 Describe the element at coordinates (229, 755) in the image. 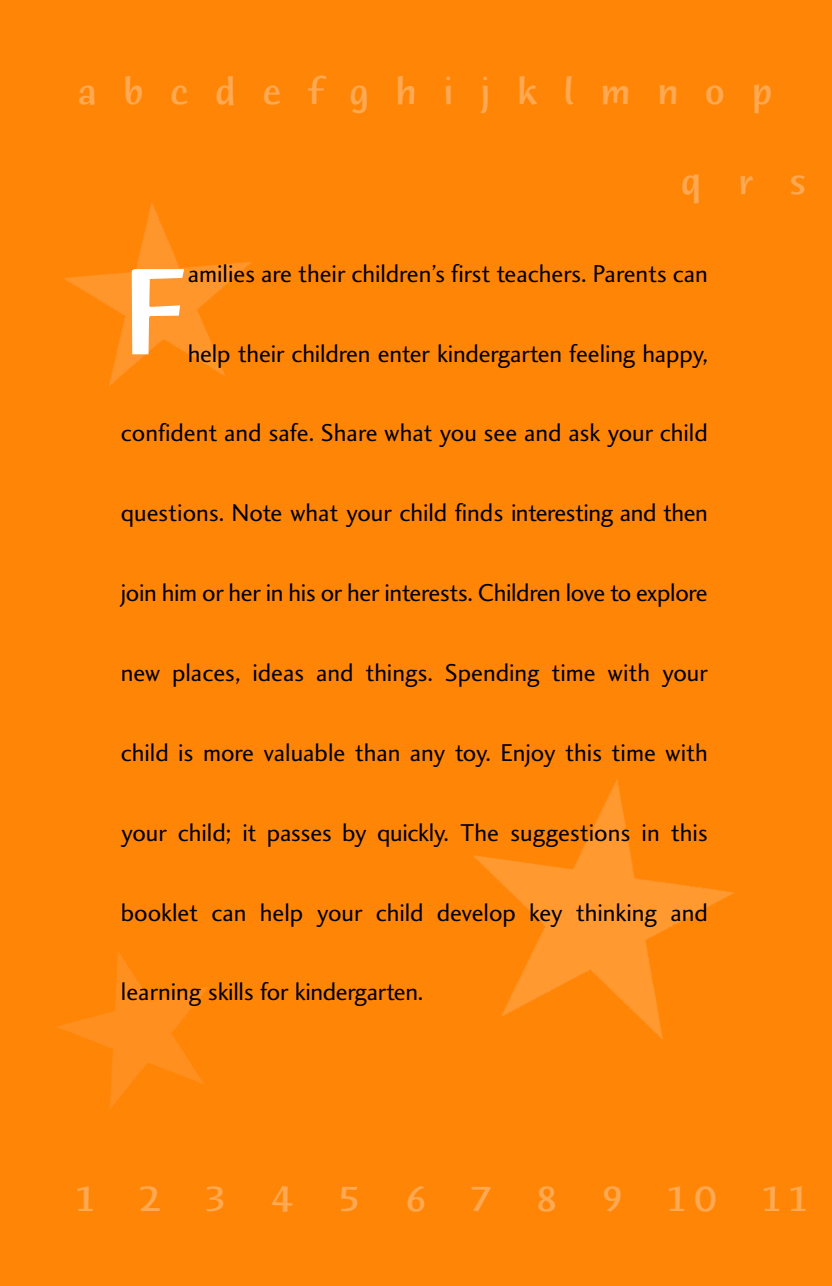

I see `more` at that location.
